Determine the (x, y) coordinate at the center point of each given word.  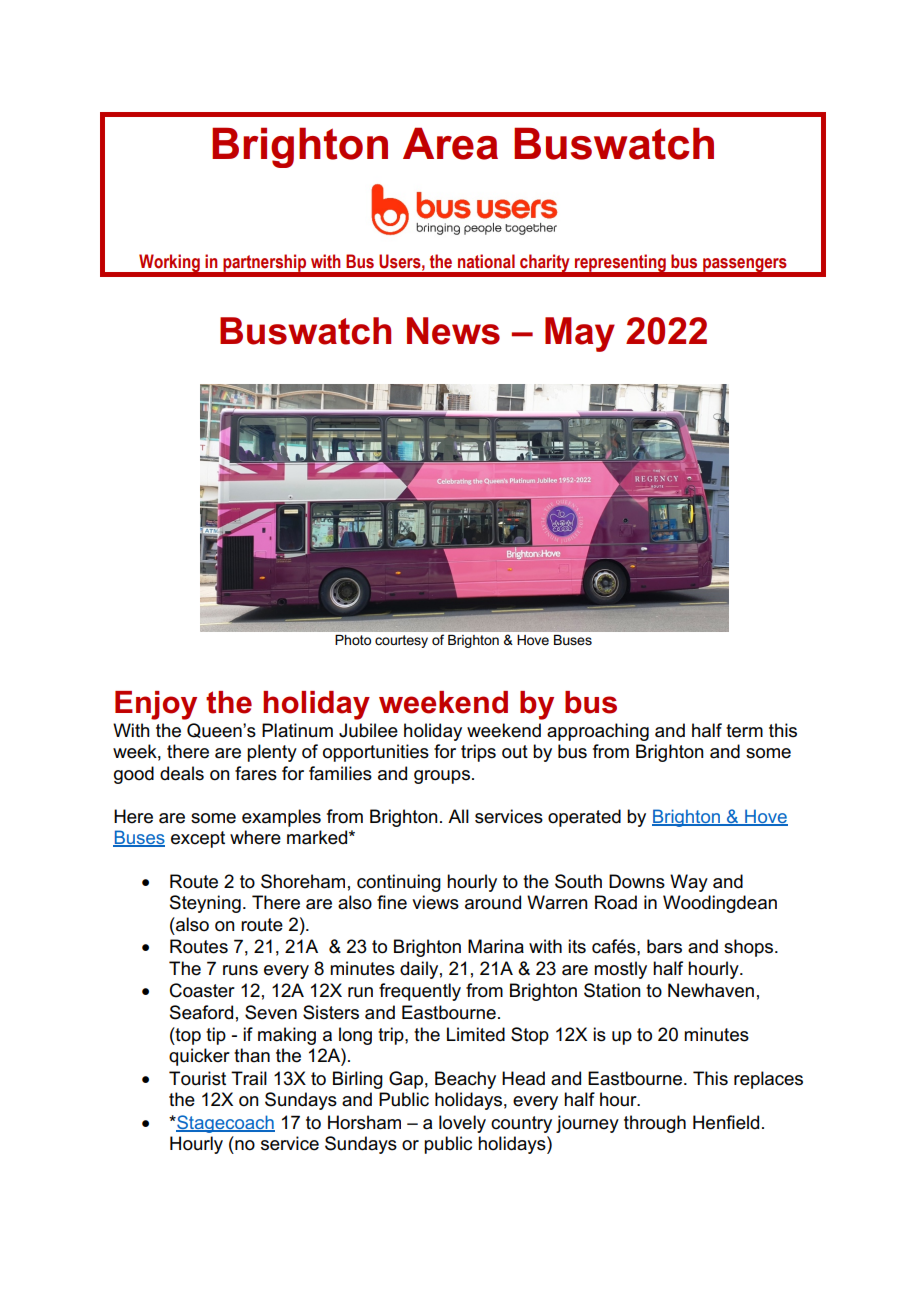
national (486, 261)
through (655, 1124)
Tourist (197, 1078)
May (580, 334)
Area (450, 143)
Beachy (465, 1080)
